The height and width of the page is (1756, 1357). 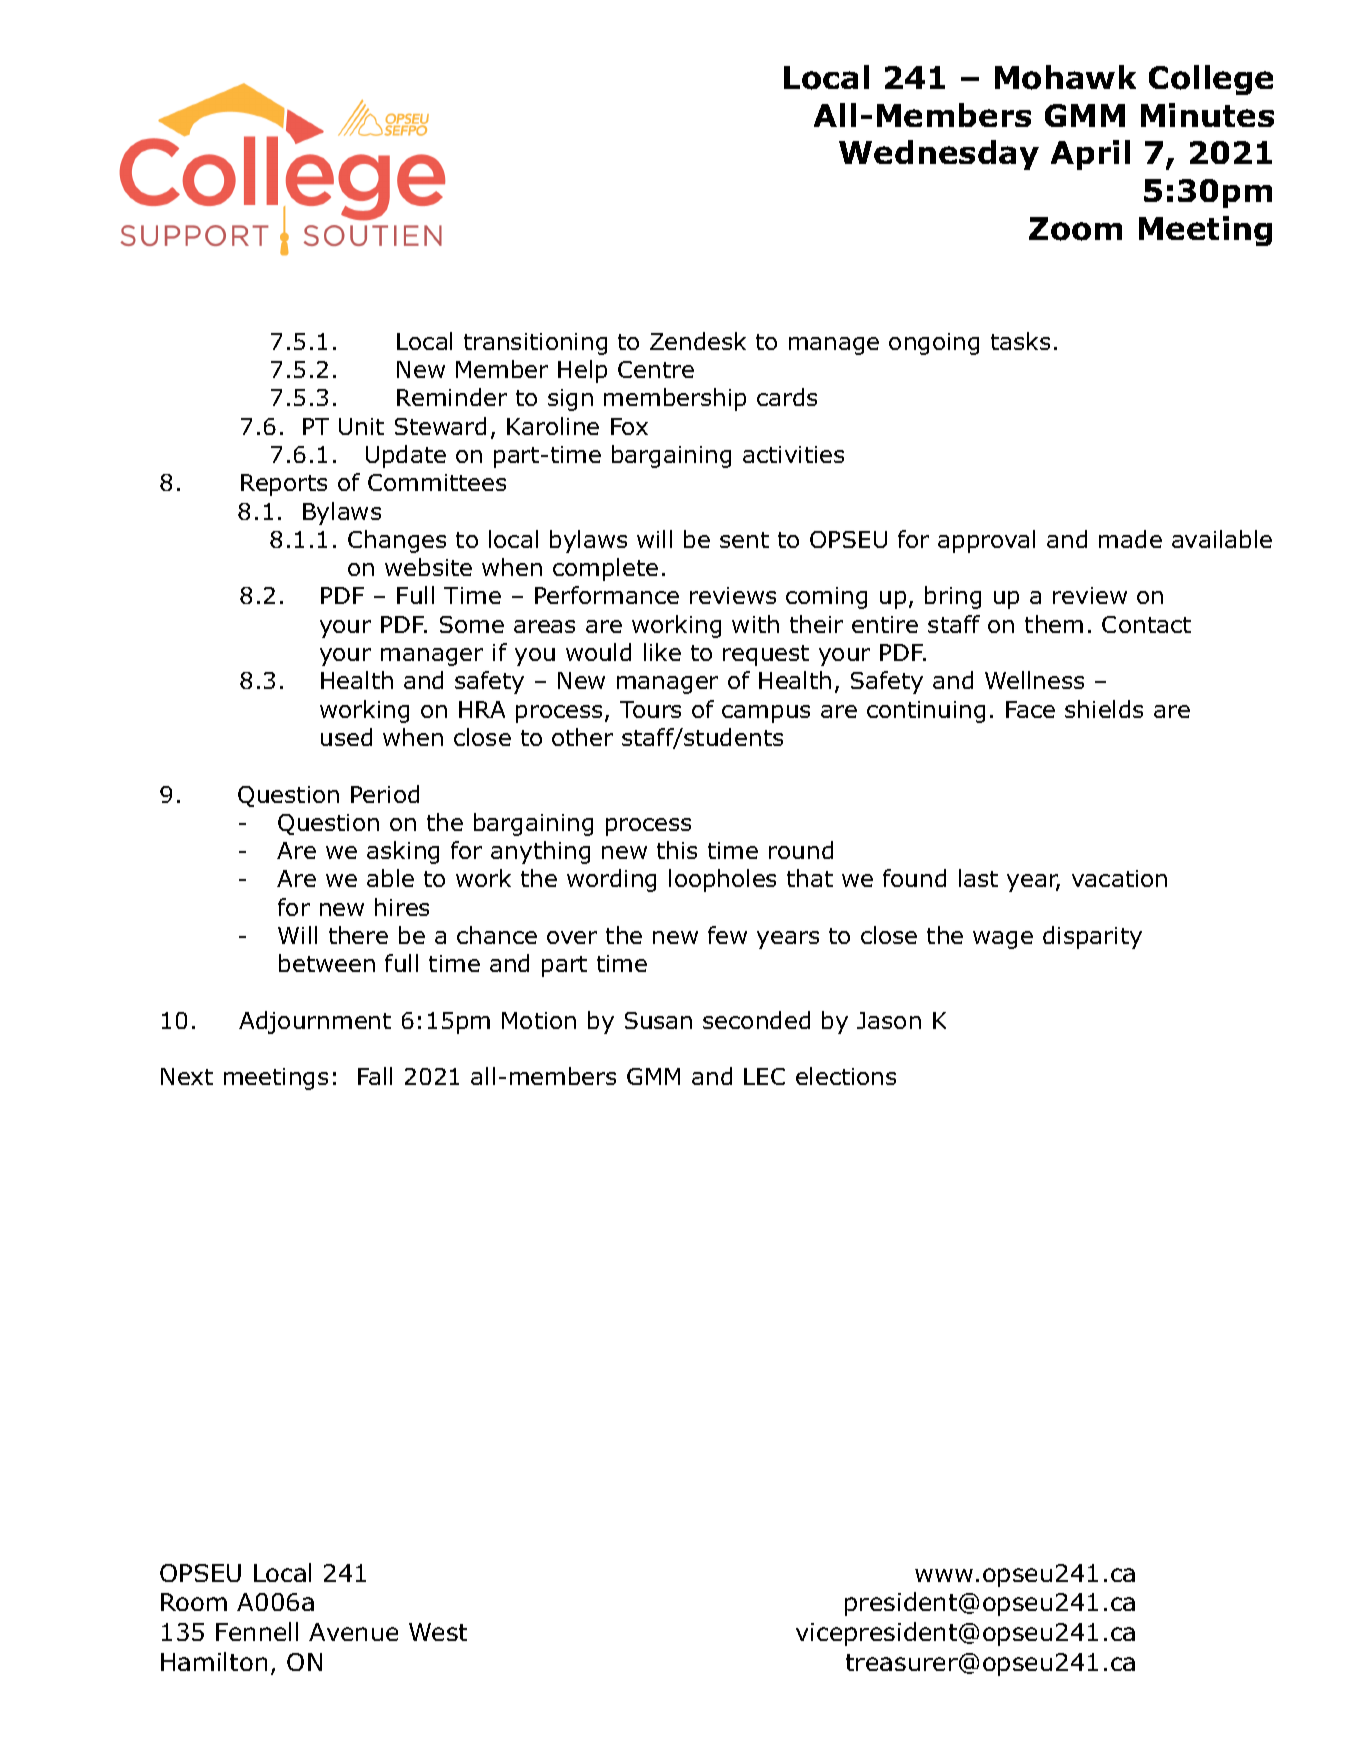 What do you see at coordinates (658, 1020) in the page?
I see `Susan` at bounding box center [658, 1020].
